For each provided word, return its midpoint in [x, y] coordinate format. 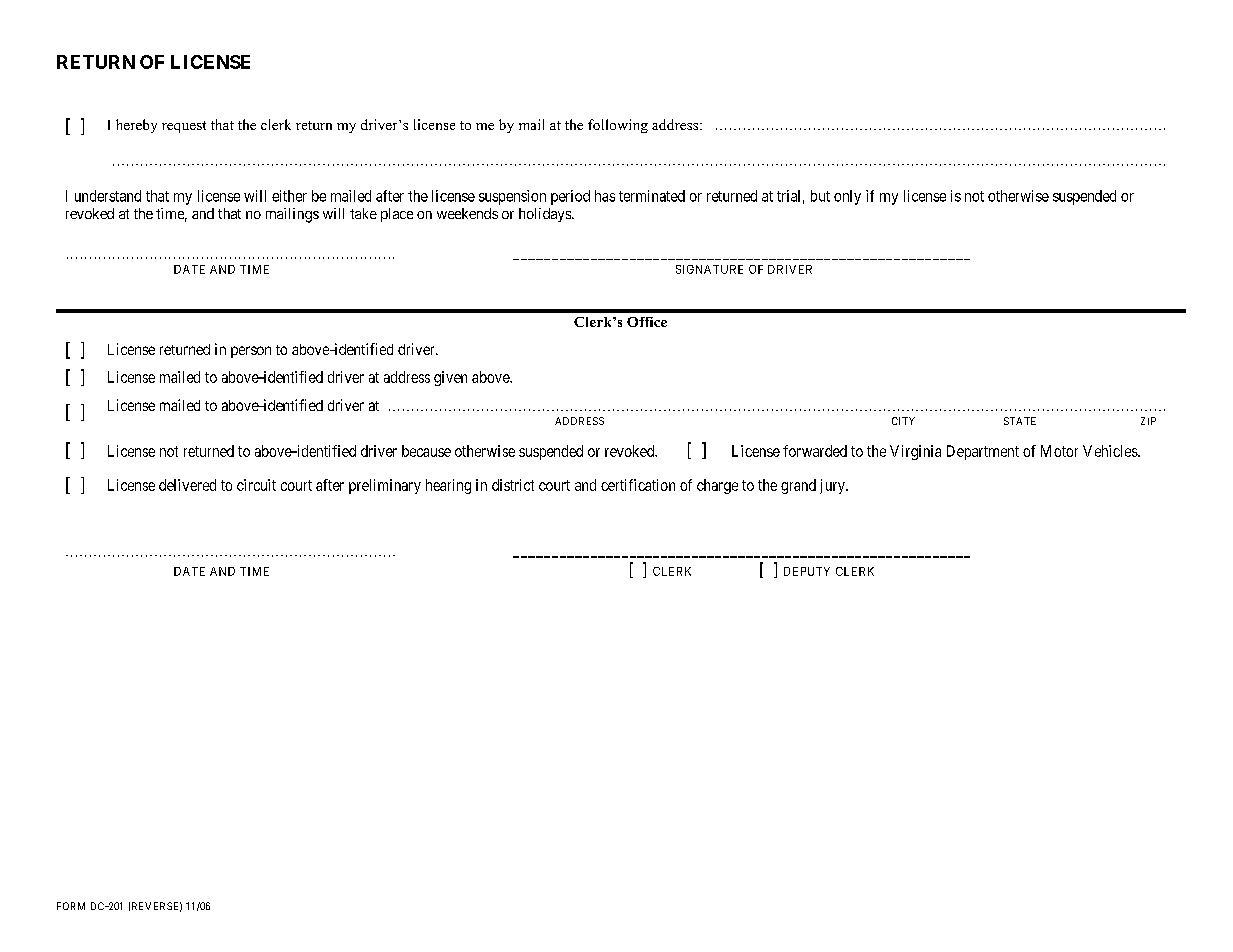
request [184, 127]
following [618, 126]
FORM [71, 906]
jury [833, 486]
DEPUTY [807, 571]
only [847, 197]
